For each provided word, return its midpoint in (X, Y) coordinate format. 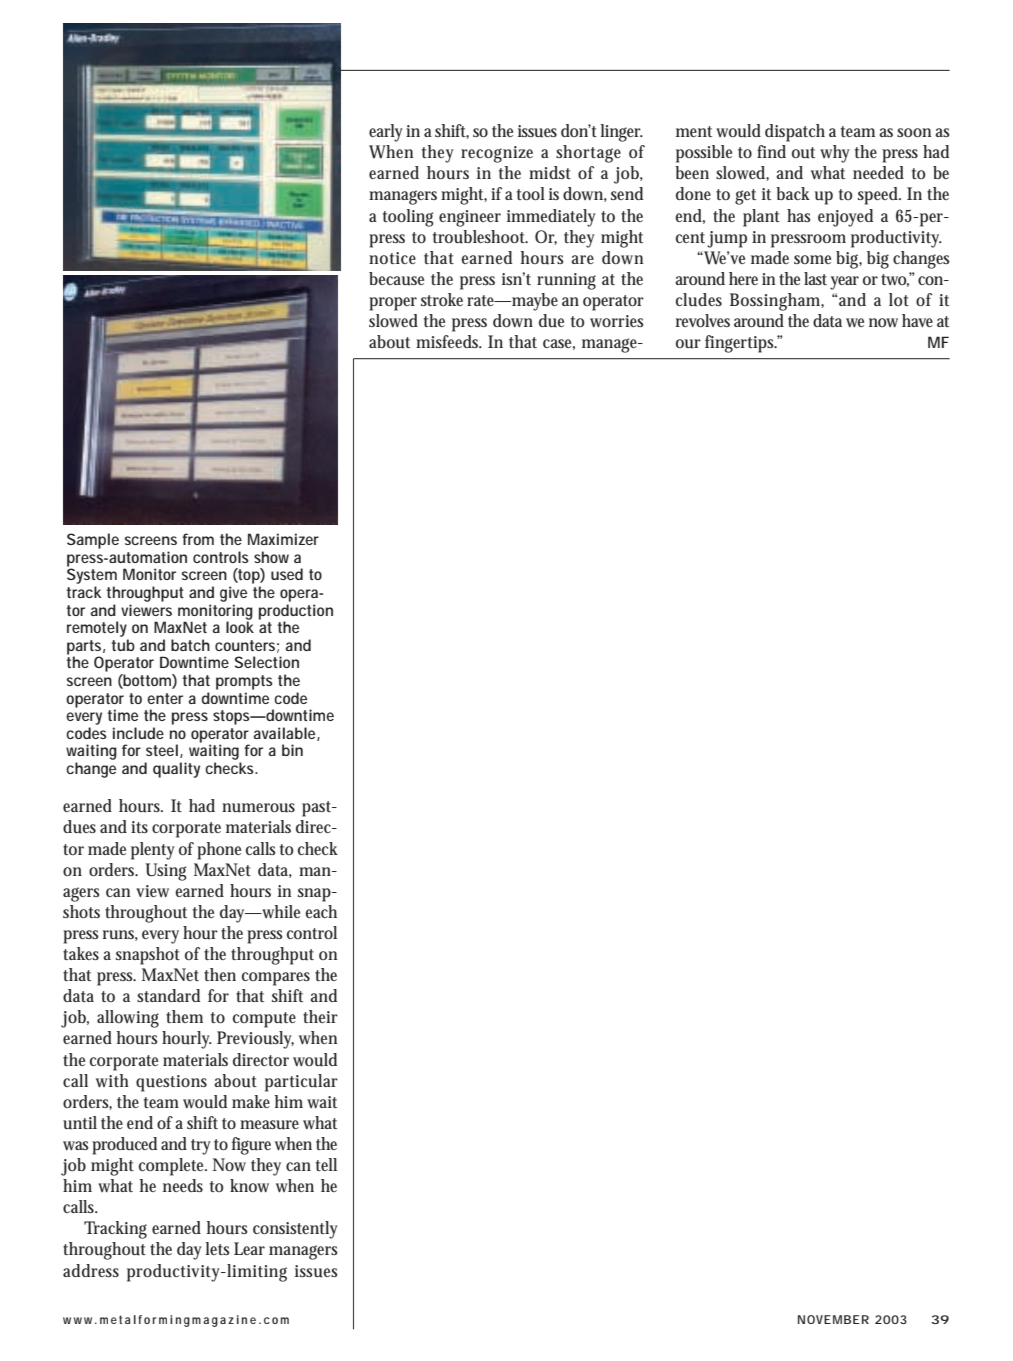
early (386, 133)
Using (166, 872)
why (835, 154)
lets (218, 1248)
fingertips (741, 344)
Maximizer (283, 539)
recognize (497, 154)
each (321, 911)
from (198, 539)
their (320, 1016)
